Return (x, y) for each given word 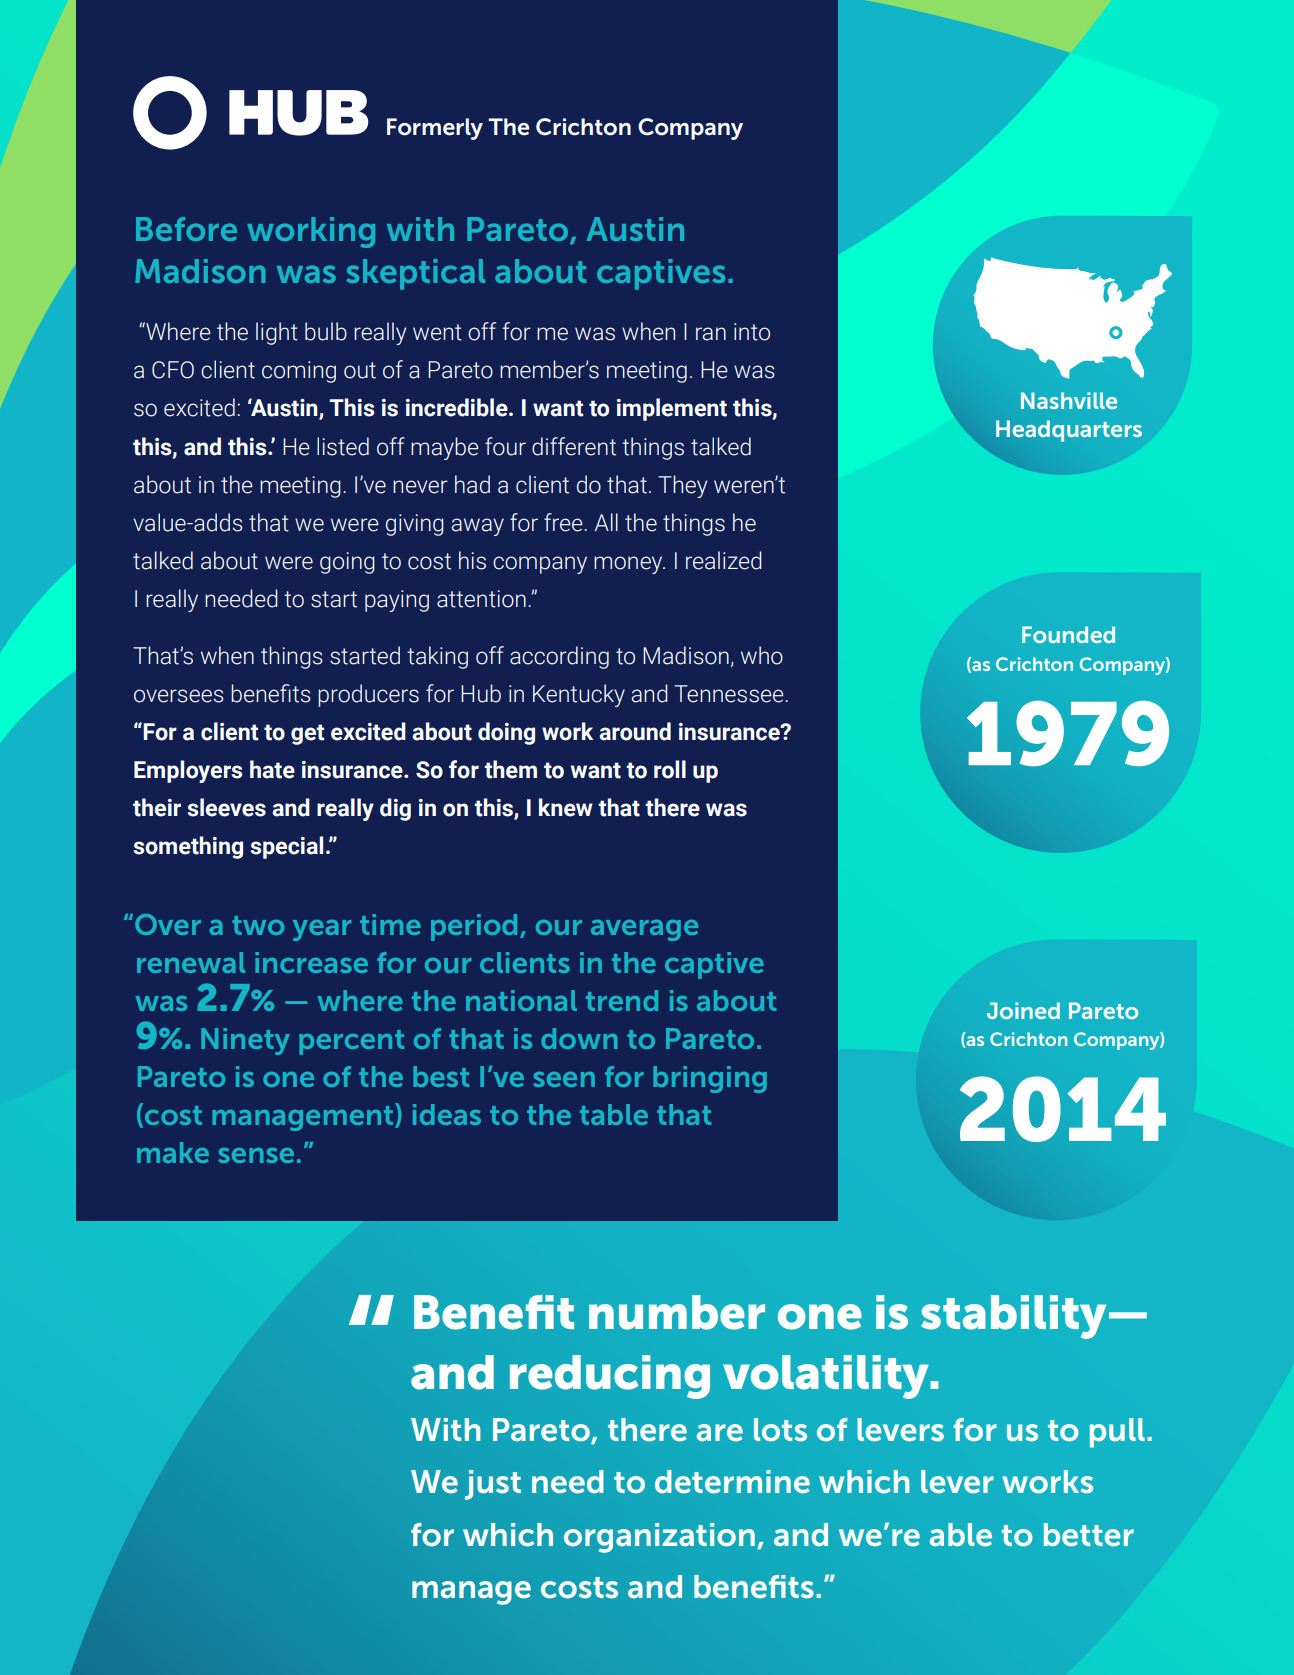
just (493, 1485)
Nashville (1069, 400)
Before (186, 229)
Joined (1023, 1010)
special (286, 847)
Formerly (435, 129)
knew (566, 807)
